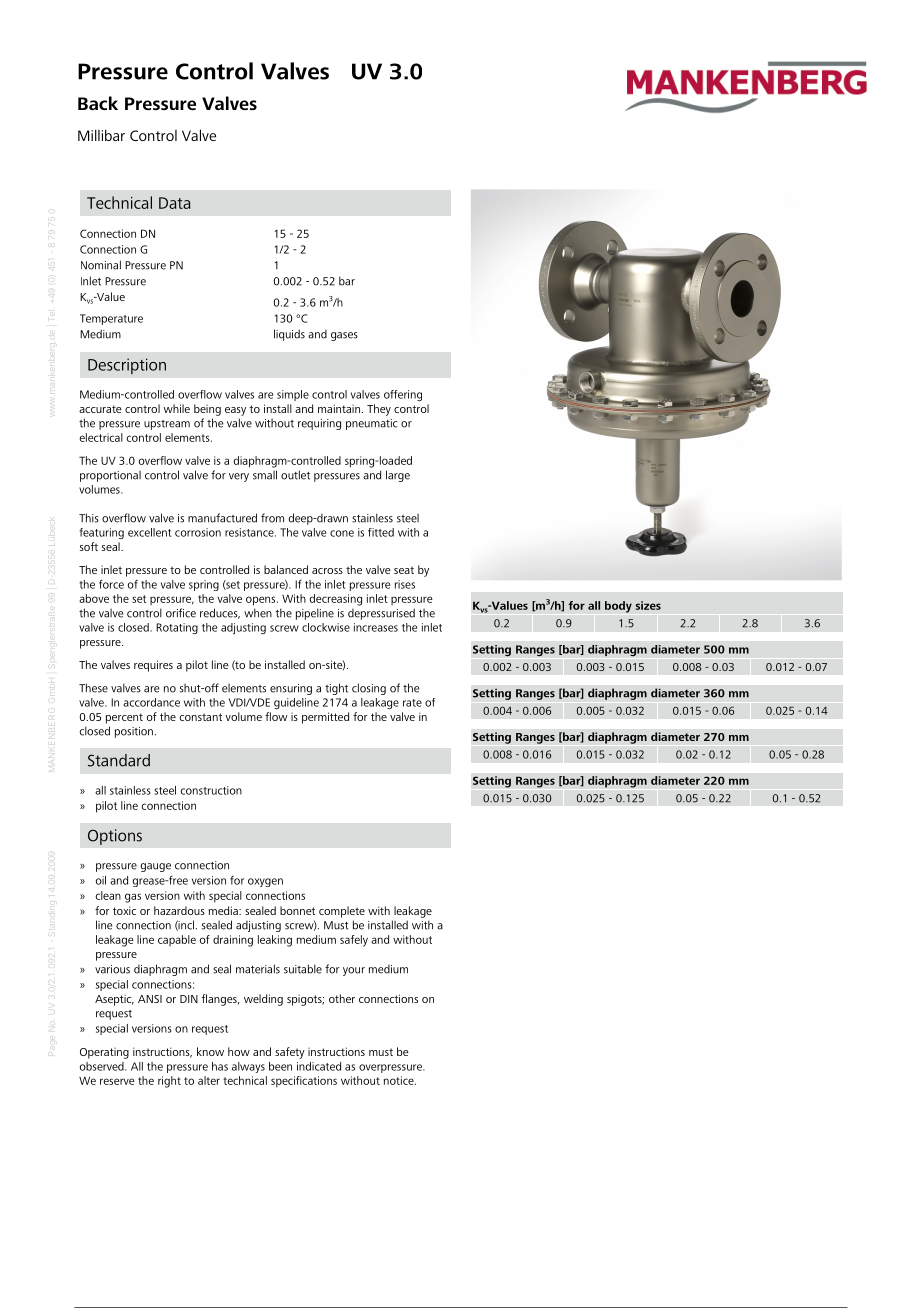 The height and width of the screenshot is (1308, 924). I want to click on Data, so click(174, 203).
